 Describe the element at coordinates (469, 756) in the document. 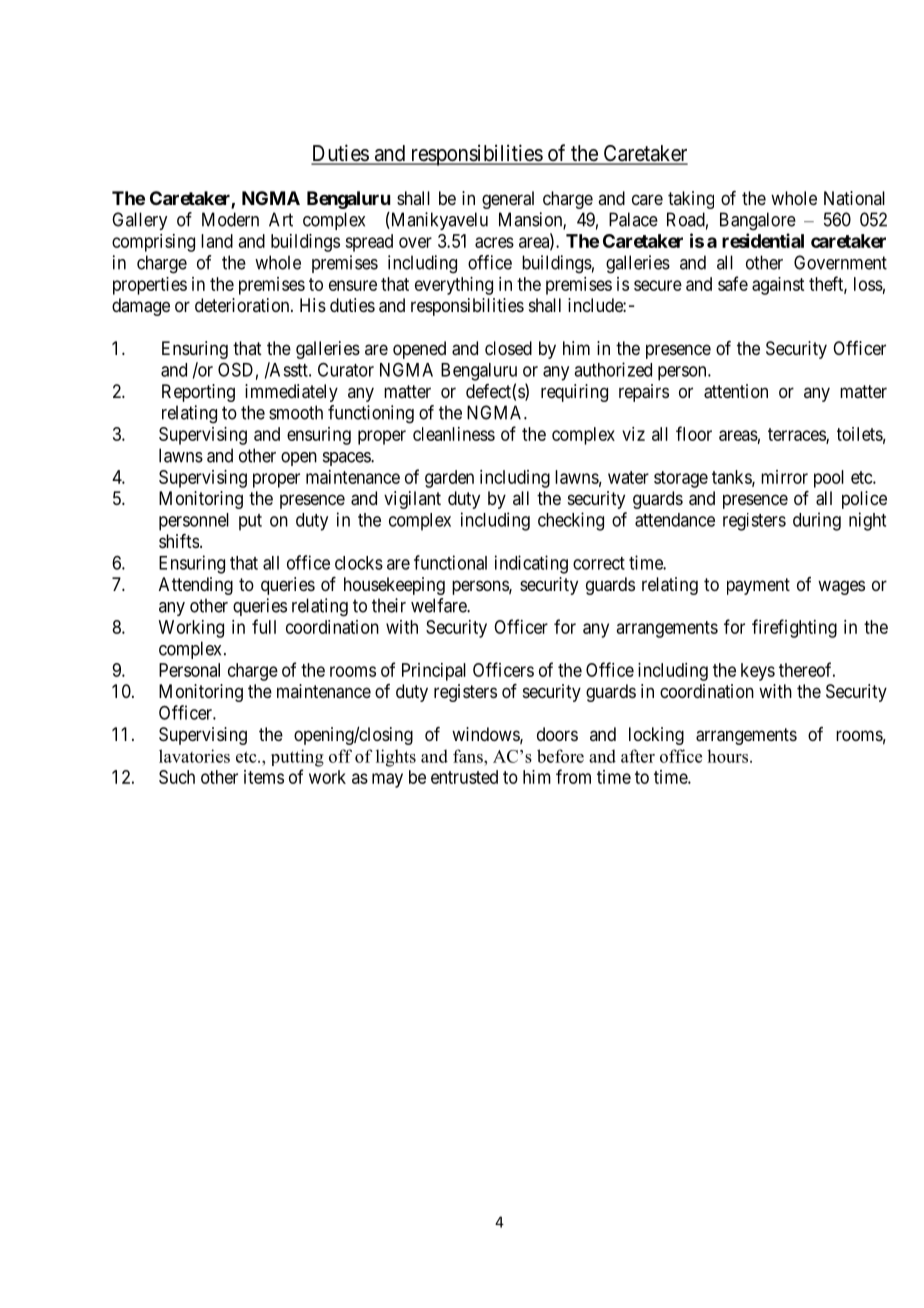

I see `fans` at that location.
